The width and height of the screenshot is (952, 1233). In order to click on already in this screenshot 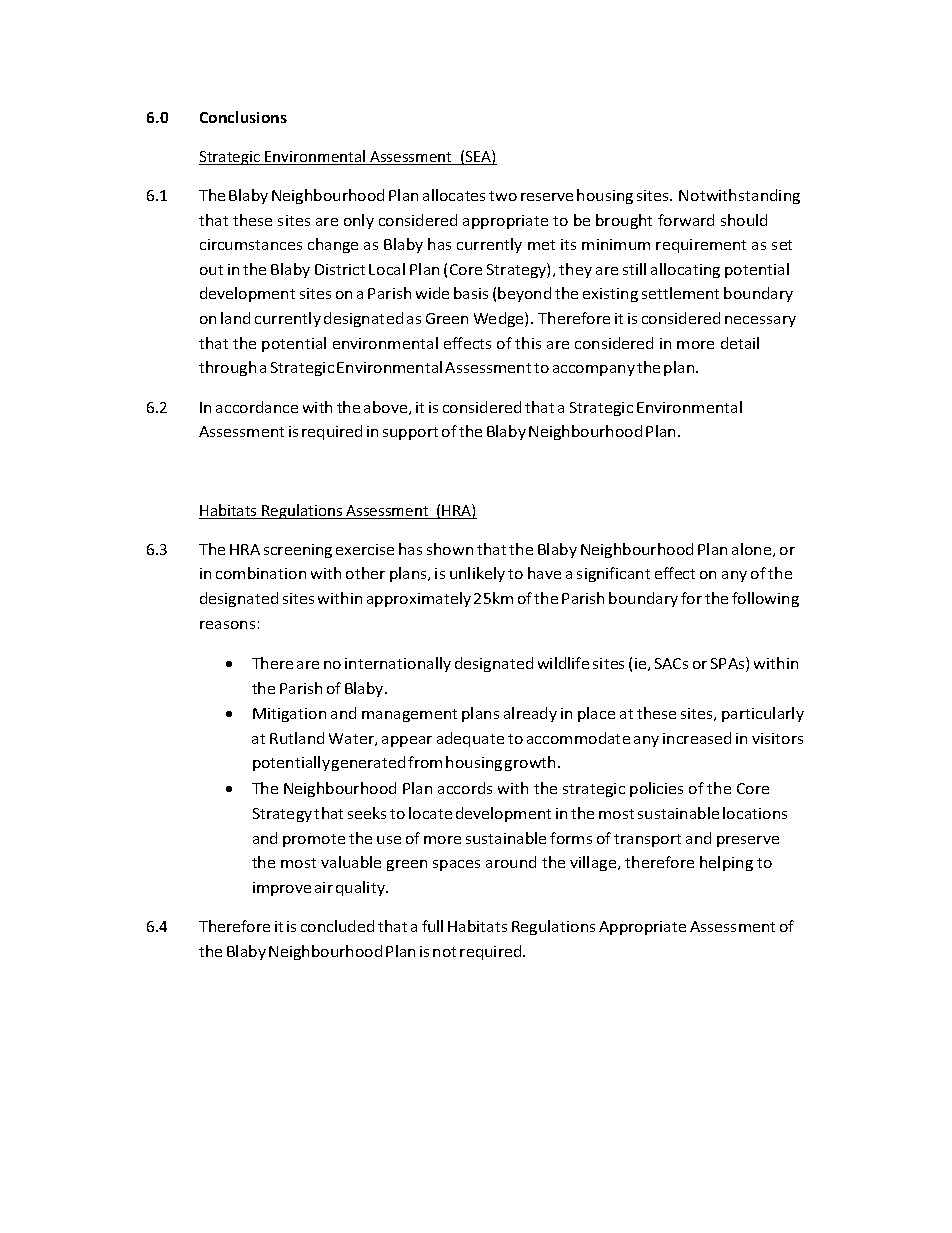, I will do `click(530, 714)`.
